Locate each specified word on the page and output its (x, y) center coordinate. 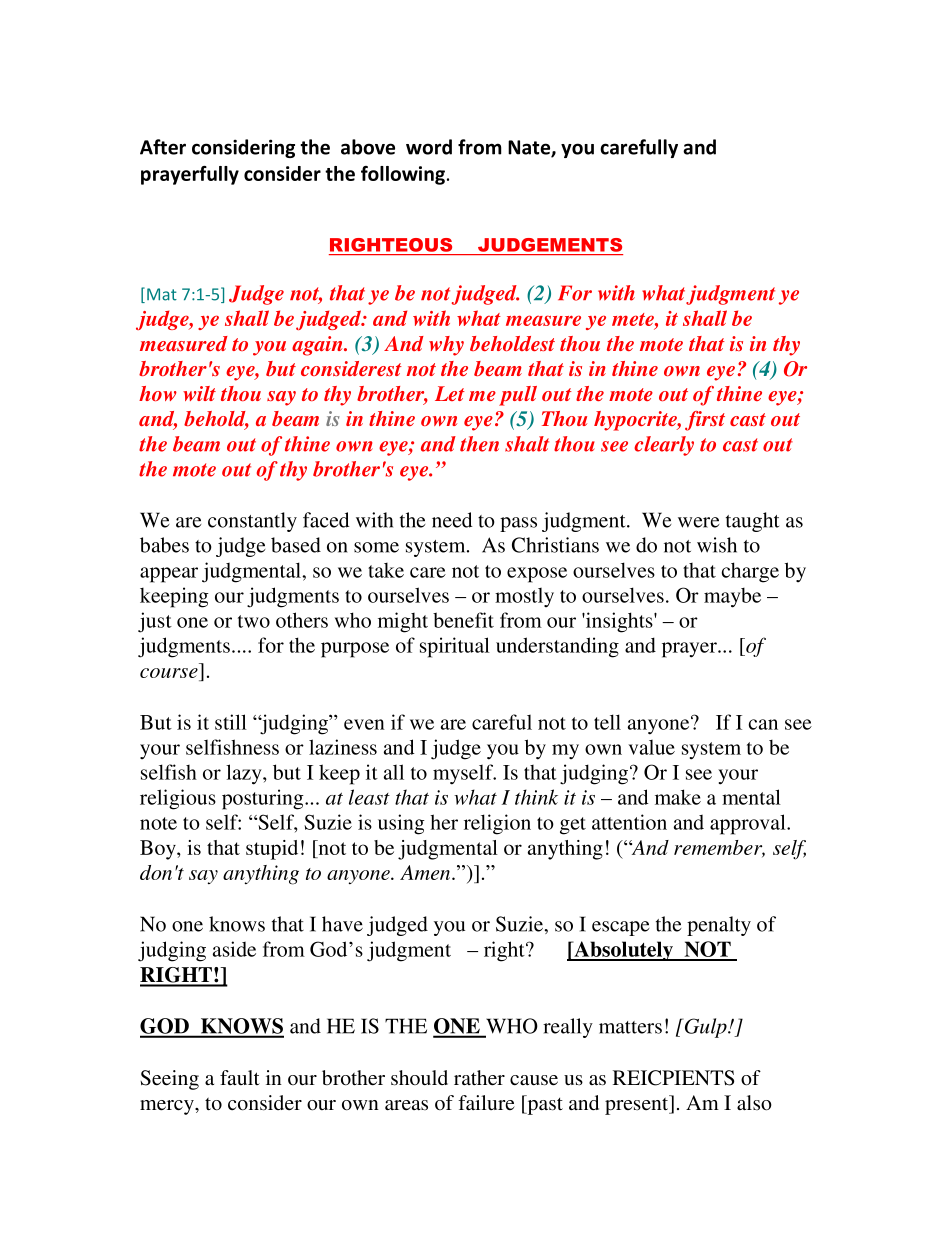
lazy (245, 774)
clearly (664, 446)
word (429, 147)
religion (497, 824)
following (404, 175)
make (678, 797)
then (479, 444)
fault (240, 1077)
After (163, 147)
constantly (252, 522)
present (638, 1105)
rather (479, 1078)
